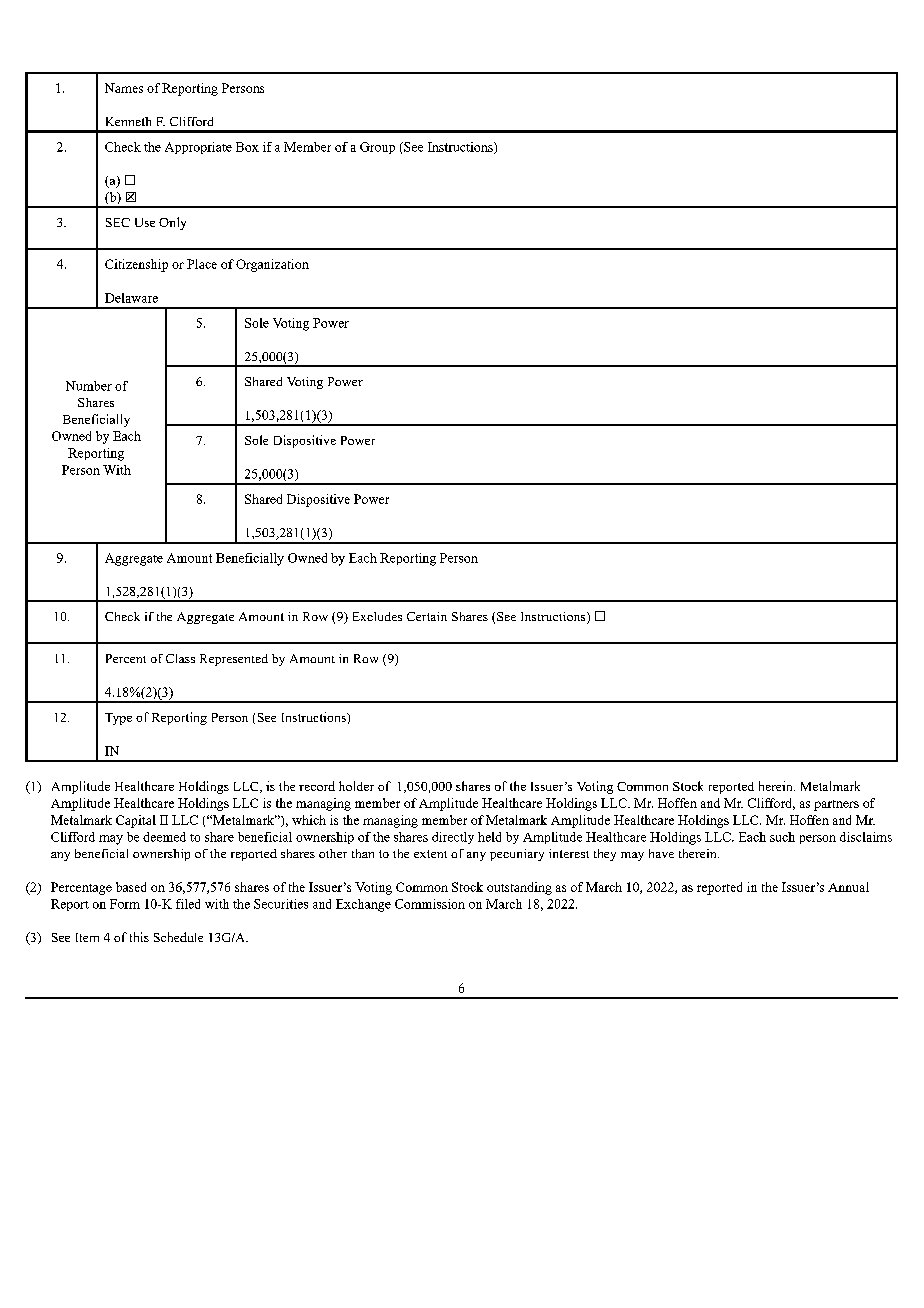 The height and width of the screenshot is (1308, 924). What do you see at coordinates (377, 148) in the screenshot?
I see `Group` at bounding box center [377, 148].
